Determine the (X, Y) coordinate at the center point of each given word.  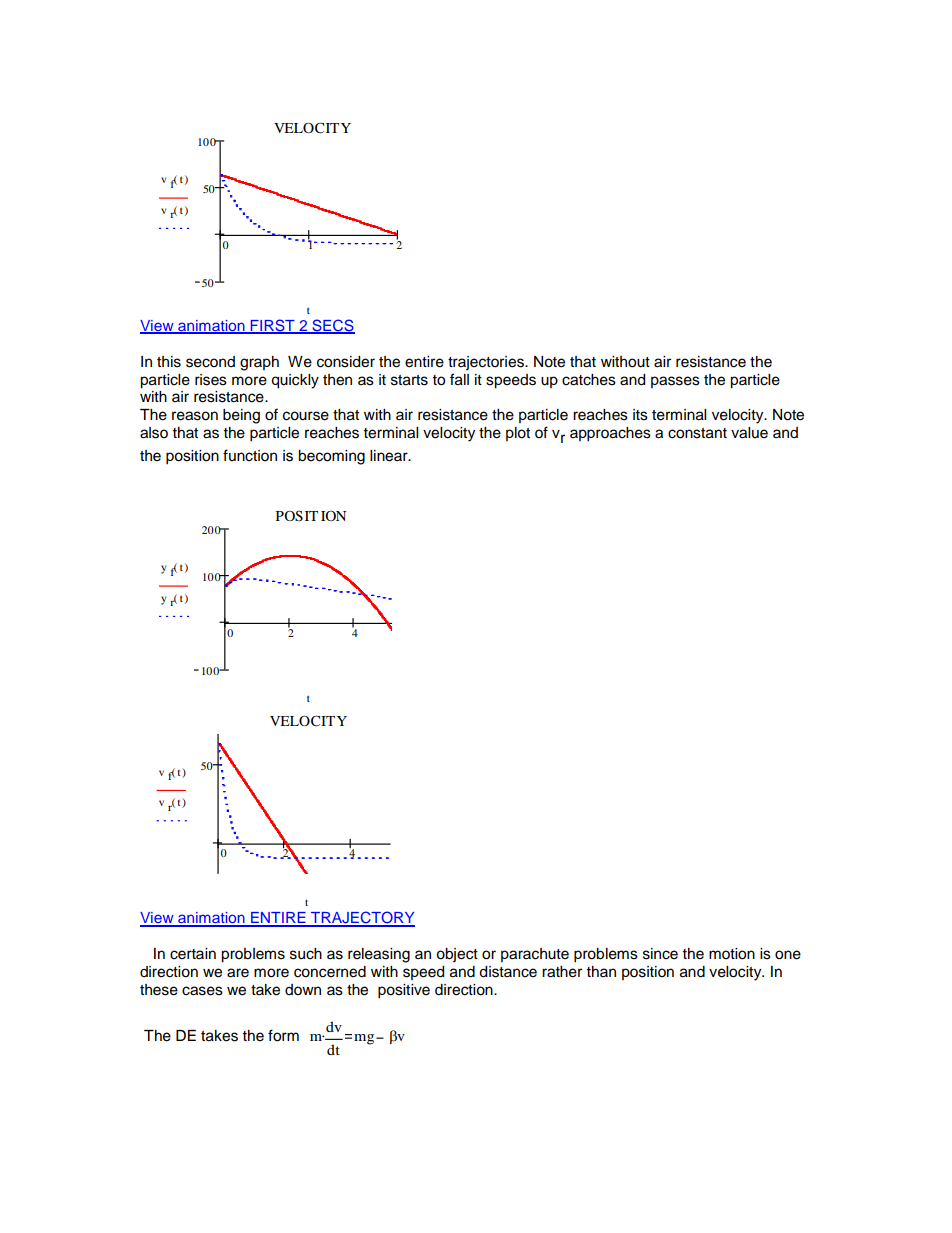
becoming (331, 457)
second (210, 362)
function (250, 455)
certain (193, 954)
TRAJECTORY (362, 918)
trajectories (487, 363)
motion (732, 954)
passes (675, 382)
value (749, 433)
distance (508, 972)
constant (697, 433)
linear (390, 456)
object (457, 955)
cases (202, 991)
